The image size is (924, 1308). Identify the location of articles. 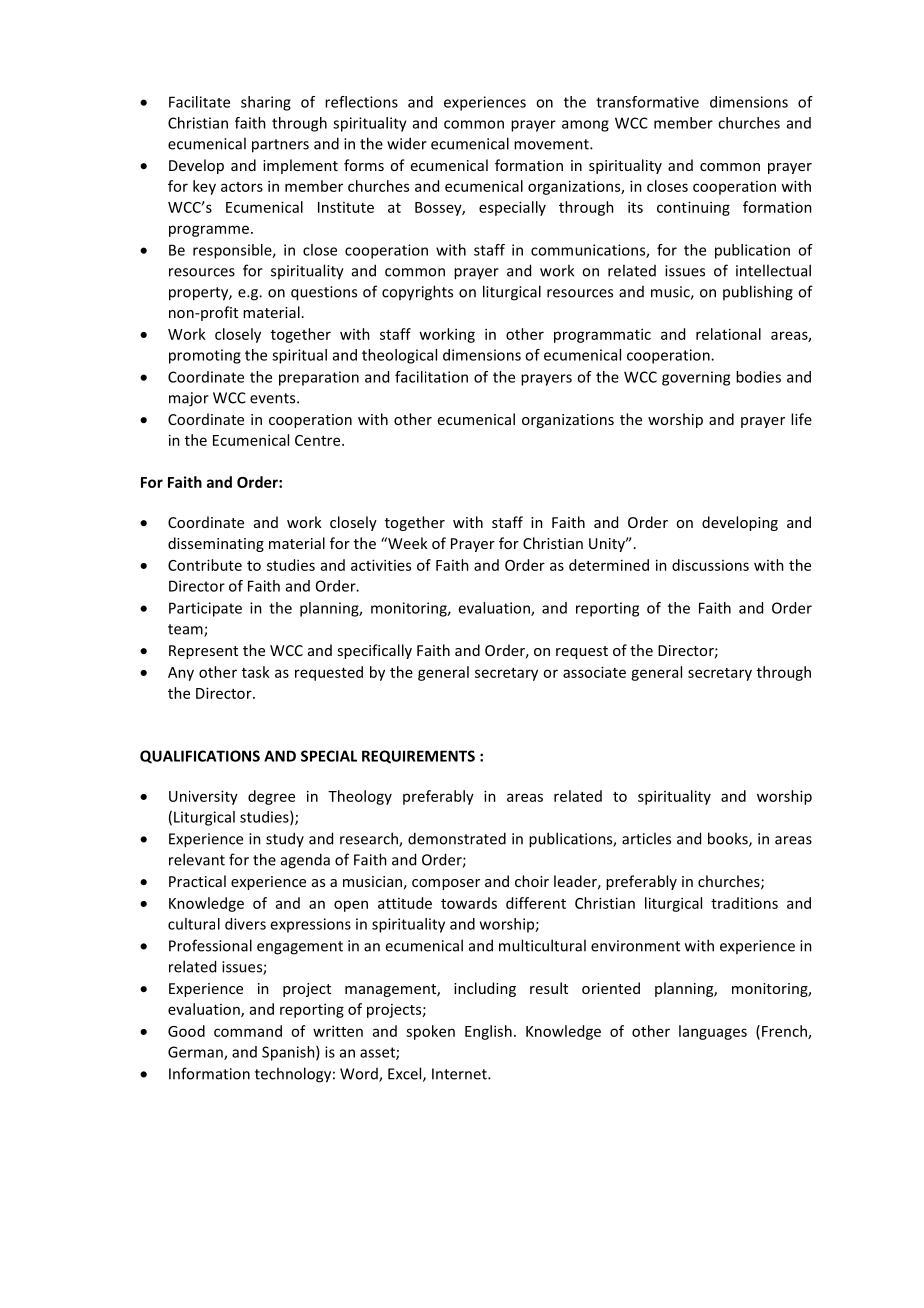
(646, 838).
